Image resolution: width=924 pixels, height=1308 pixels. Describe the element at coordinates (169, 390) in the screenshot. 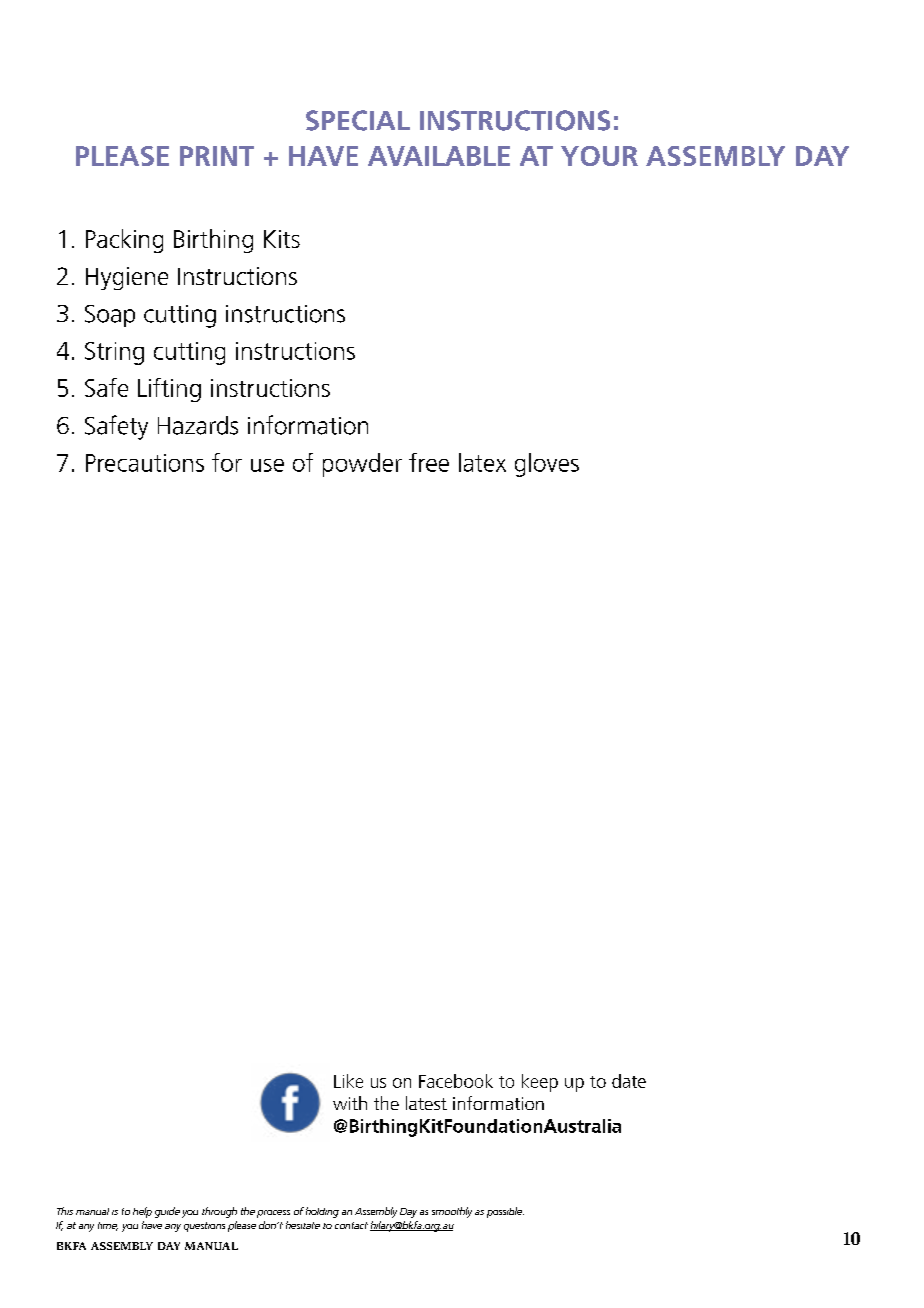

I see `Lifting` at that location.
